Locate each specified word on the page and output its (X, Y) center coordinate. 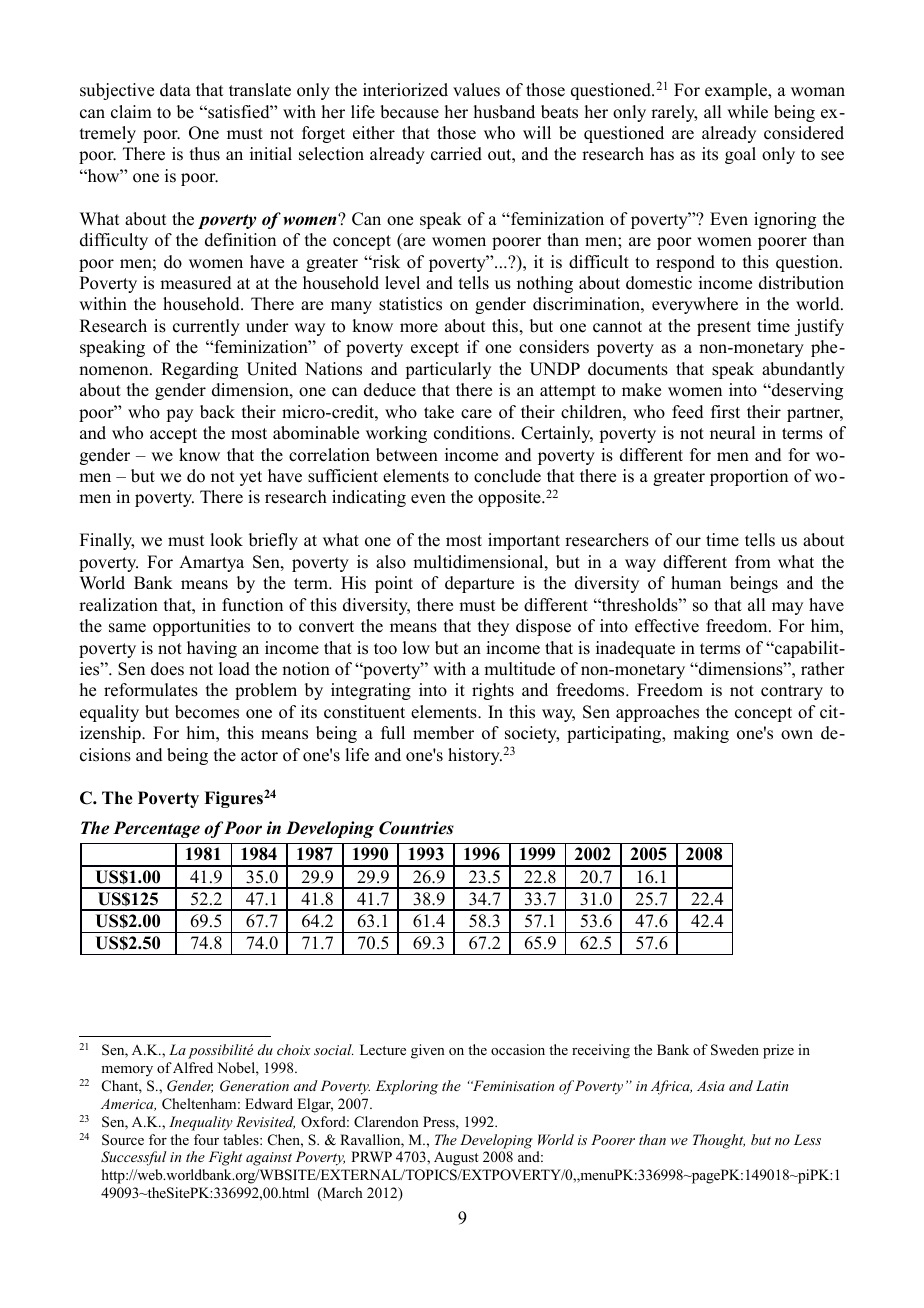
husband (504, 112)
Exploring (407, 1087)
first (725, 412)
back (217, 412)
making (701, 734)
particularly (448, 370)
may (787, 608)
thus (205, 154)
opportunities (201, 627)
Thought (719, 1141)
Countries (416, 828)
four (206, 1139)
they (493, 627)
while (747, 112)
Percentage (156, 829)
